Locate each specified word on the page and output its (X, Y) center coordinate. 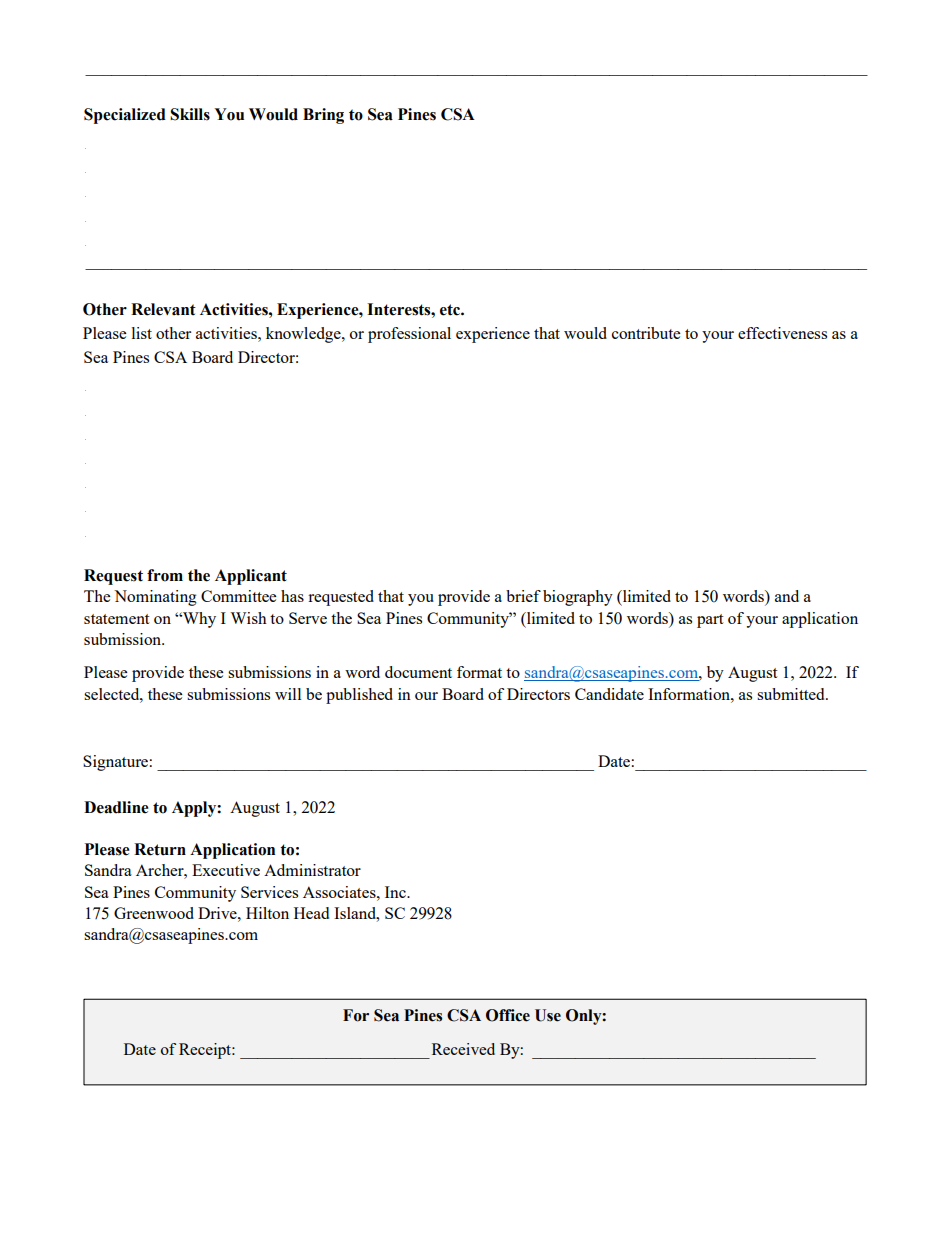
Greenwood (154, 913)
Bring (323, 116)
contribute (646, 333)
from (165, 575)
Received (463, 1049)
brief (523, 596)
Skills (190, 114)
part (710, 621)
